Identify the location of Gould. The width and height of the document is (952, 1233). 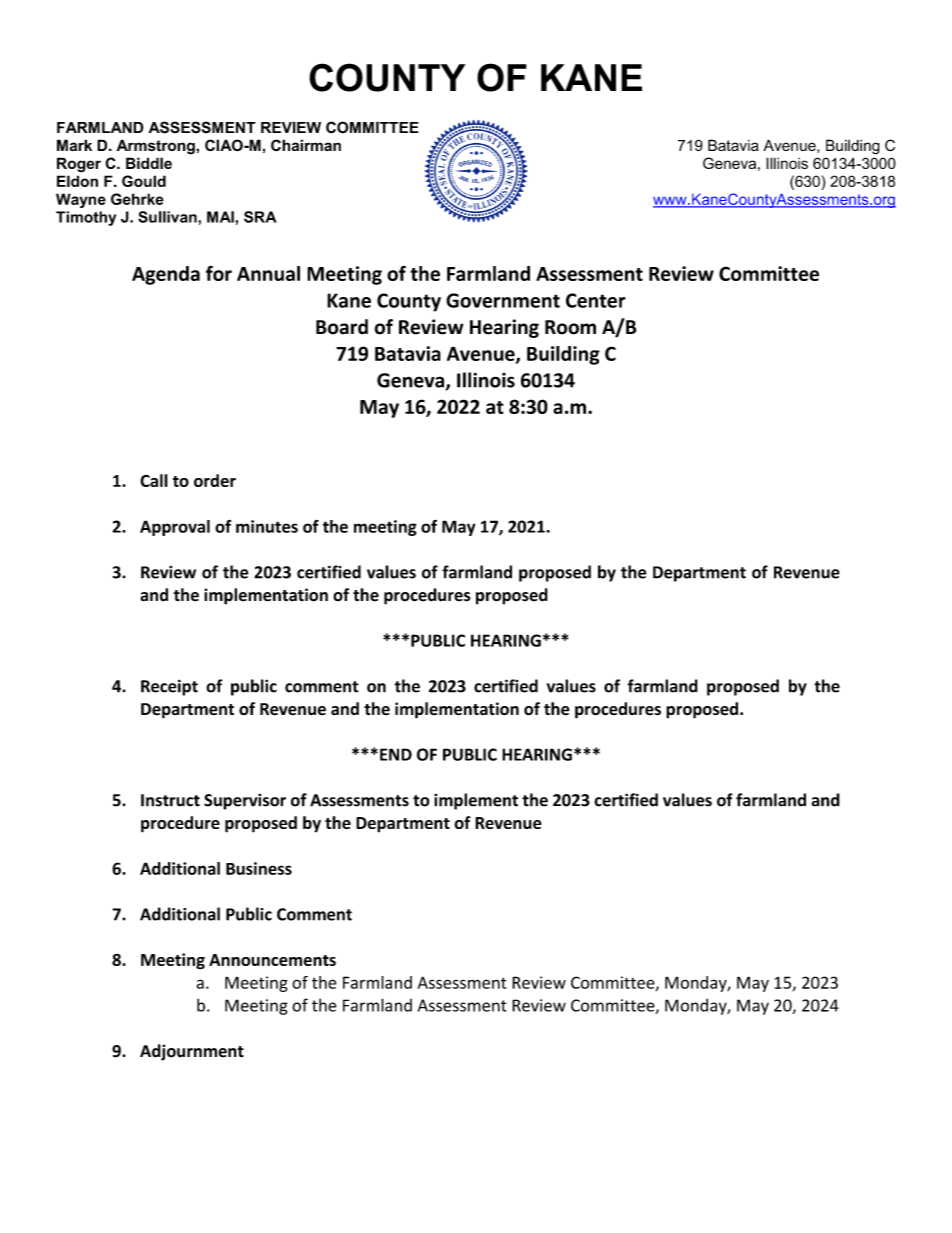
(144, 181).
